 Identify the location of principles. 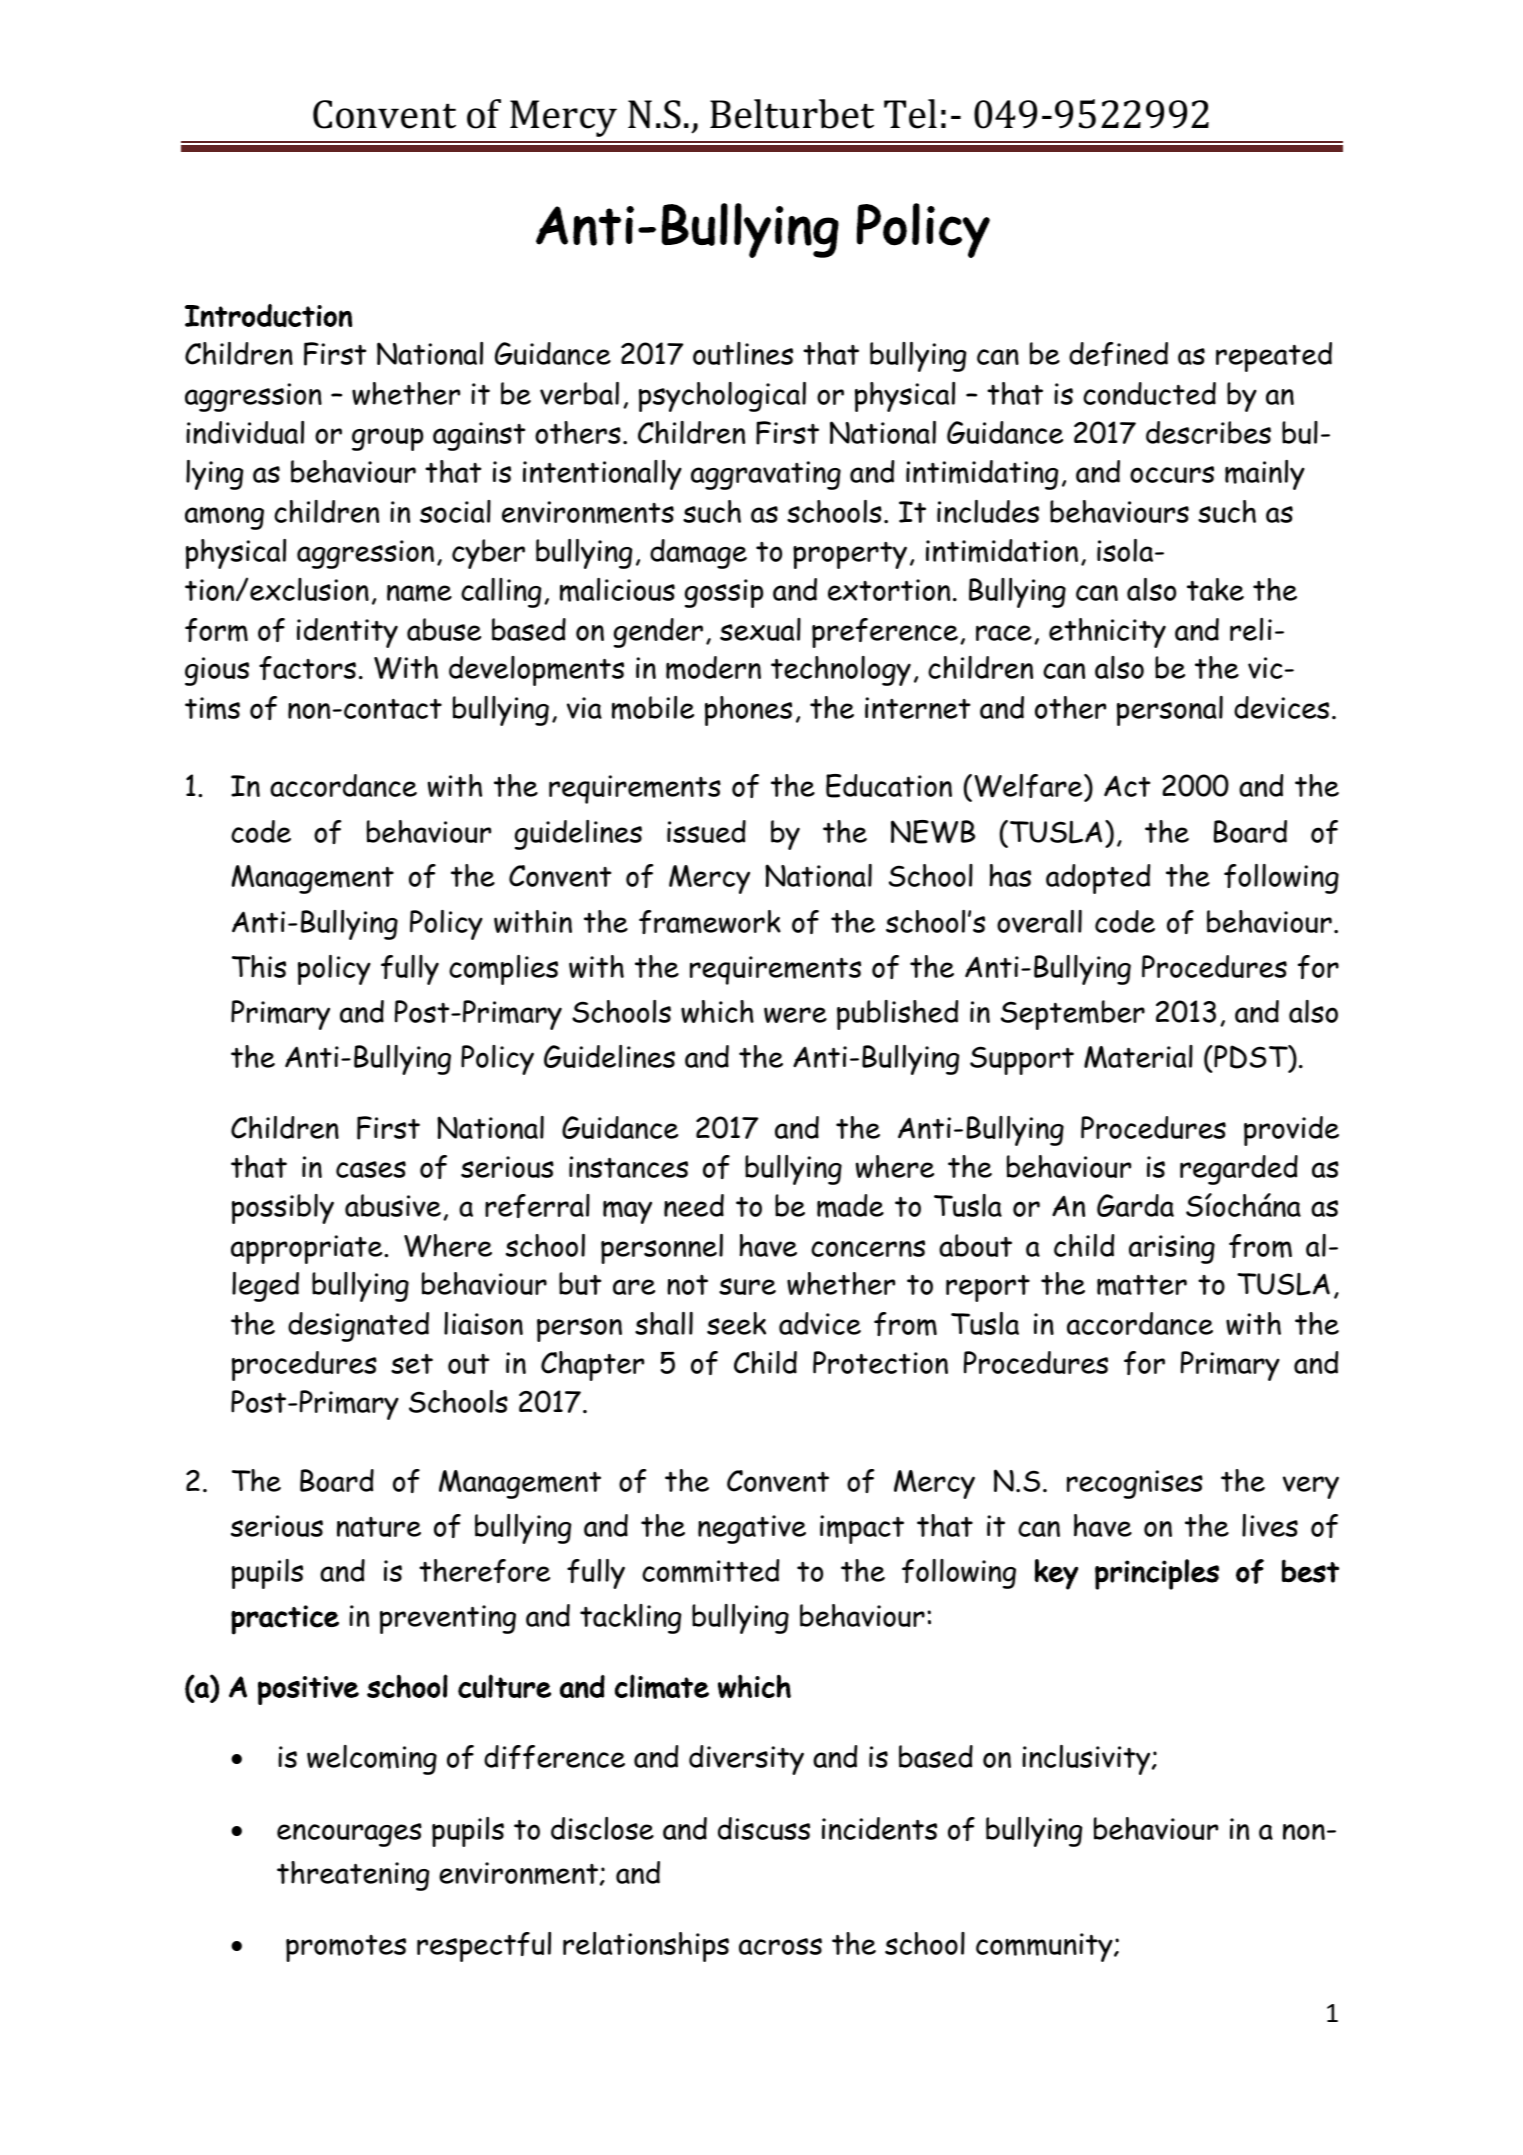
(1157, 1574).
